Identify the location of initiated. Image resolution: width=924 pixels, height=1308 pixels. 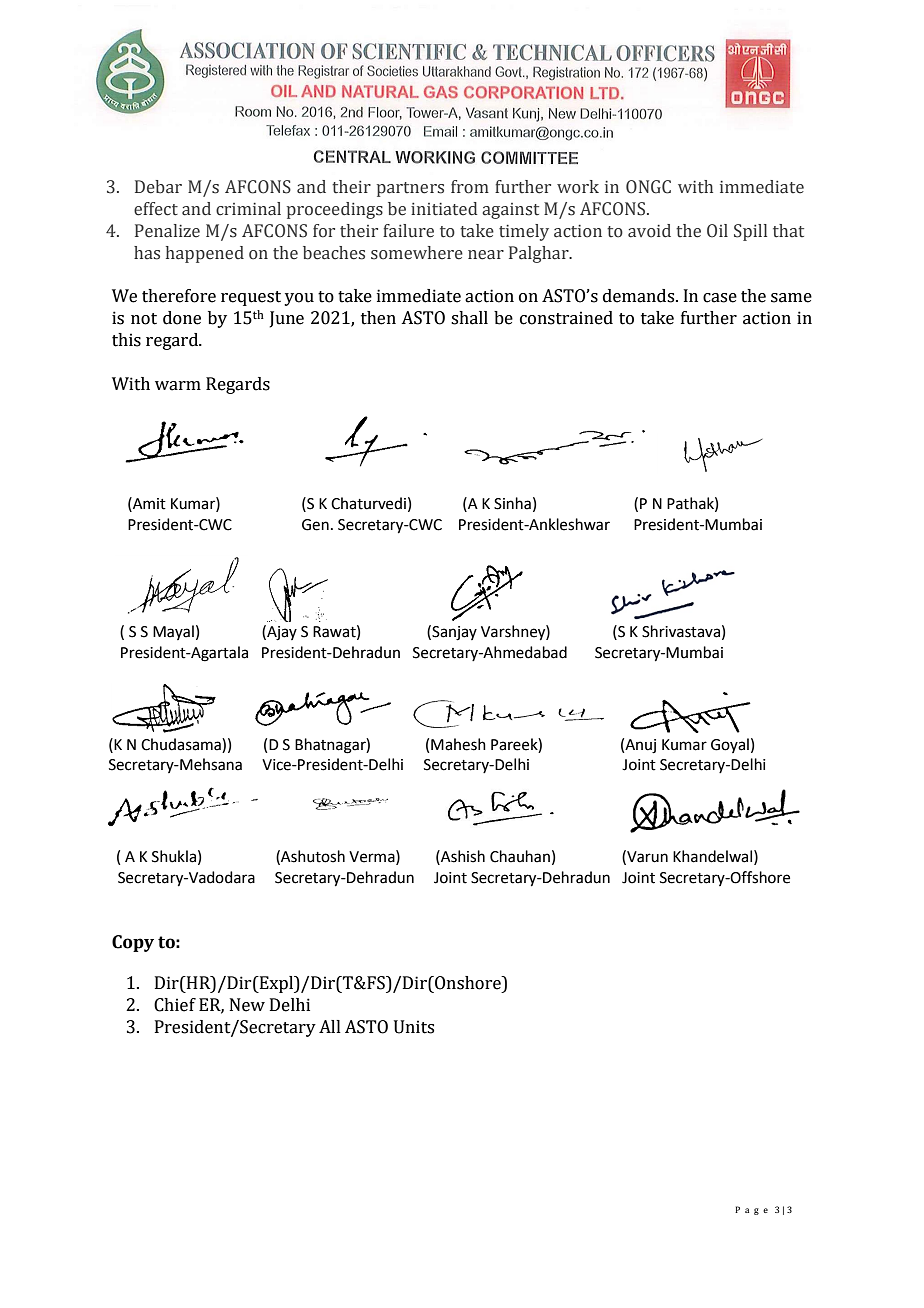
(444, 209).
